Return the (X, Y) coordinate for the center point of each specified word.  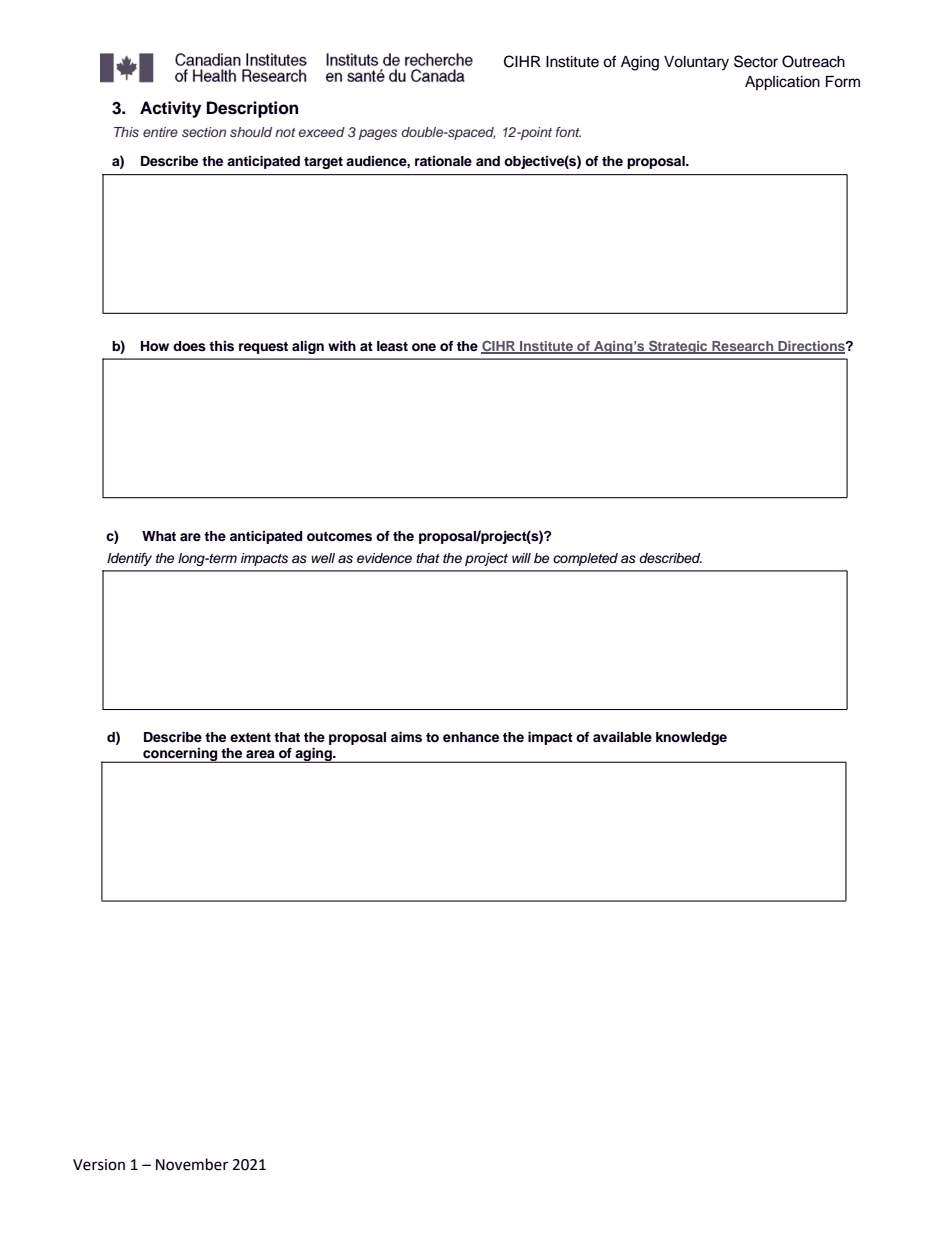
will (521, 558)
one (424, 347)
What (159, 536)
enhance (471, 737)
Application (782, 83)
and (488, 161)
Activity (170, 109)
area (260, 754)
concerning (180, 755)
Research (742, 347)
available (622, 737)
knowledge (691, 738)
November (192, 1164)
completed (585, 559)
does (189, 346)
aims (406, 737)
